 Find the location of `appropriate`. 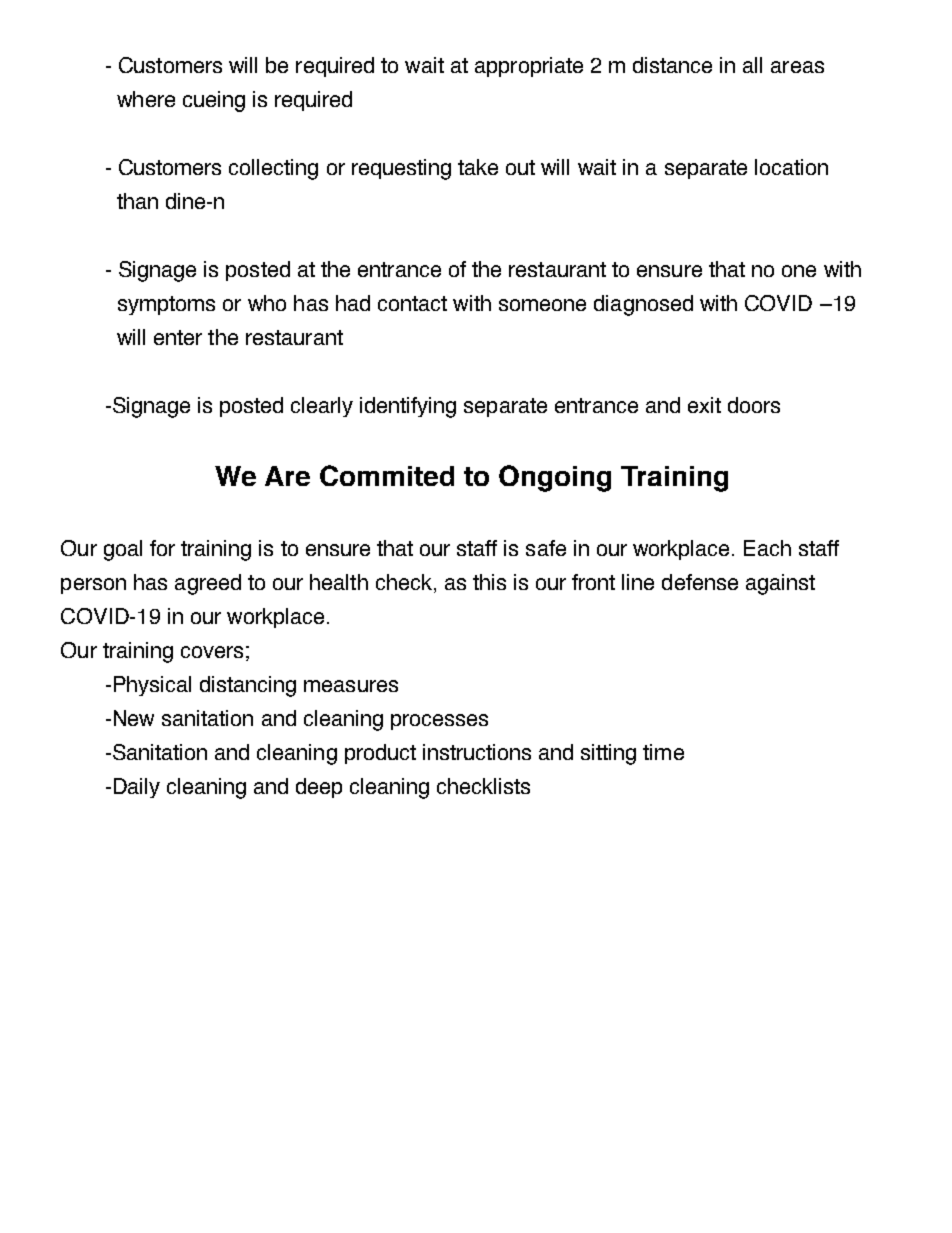

appropriate is located at coordinates (529, 67).
